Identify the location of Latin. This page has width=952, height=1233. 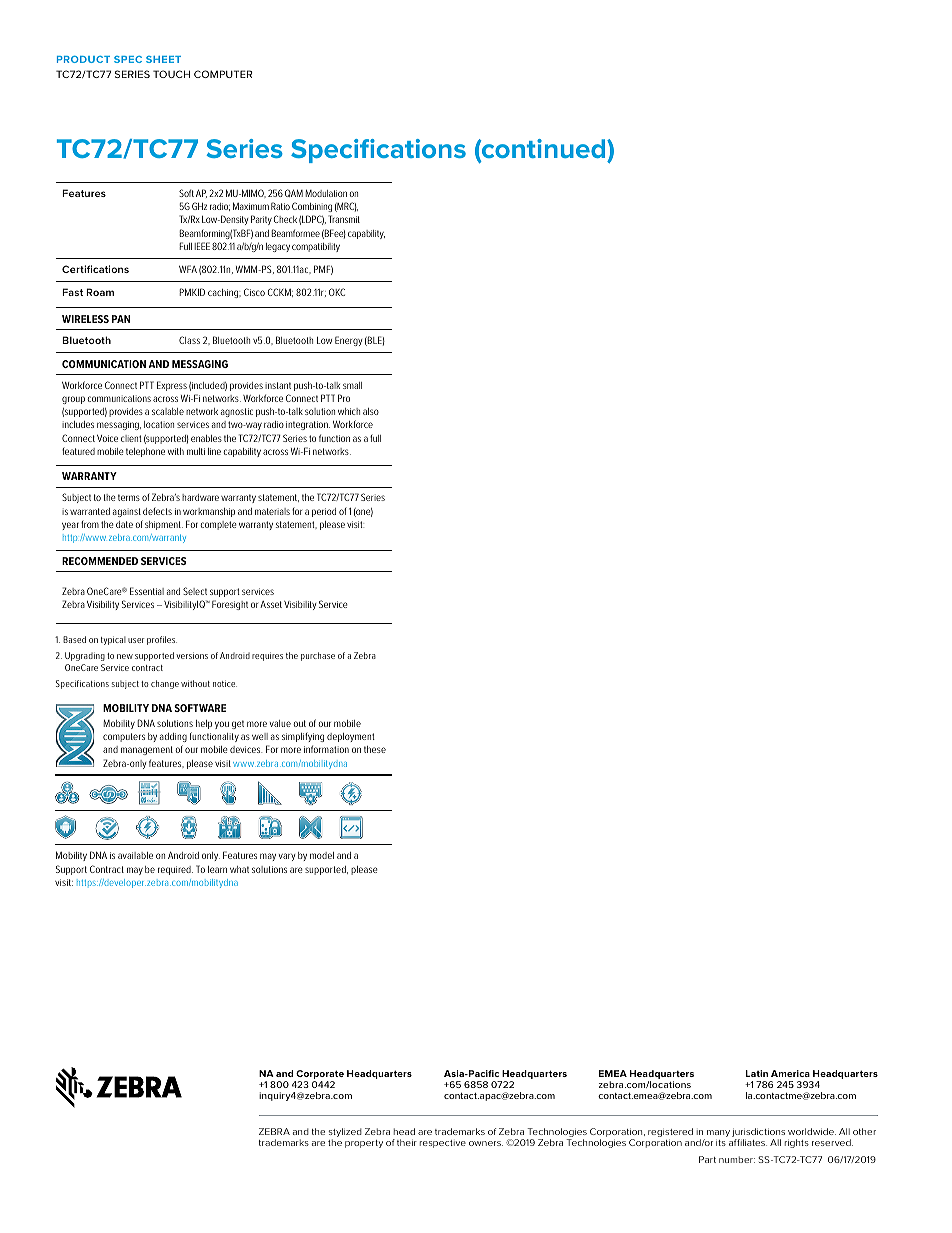
(757, 1073).
